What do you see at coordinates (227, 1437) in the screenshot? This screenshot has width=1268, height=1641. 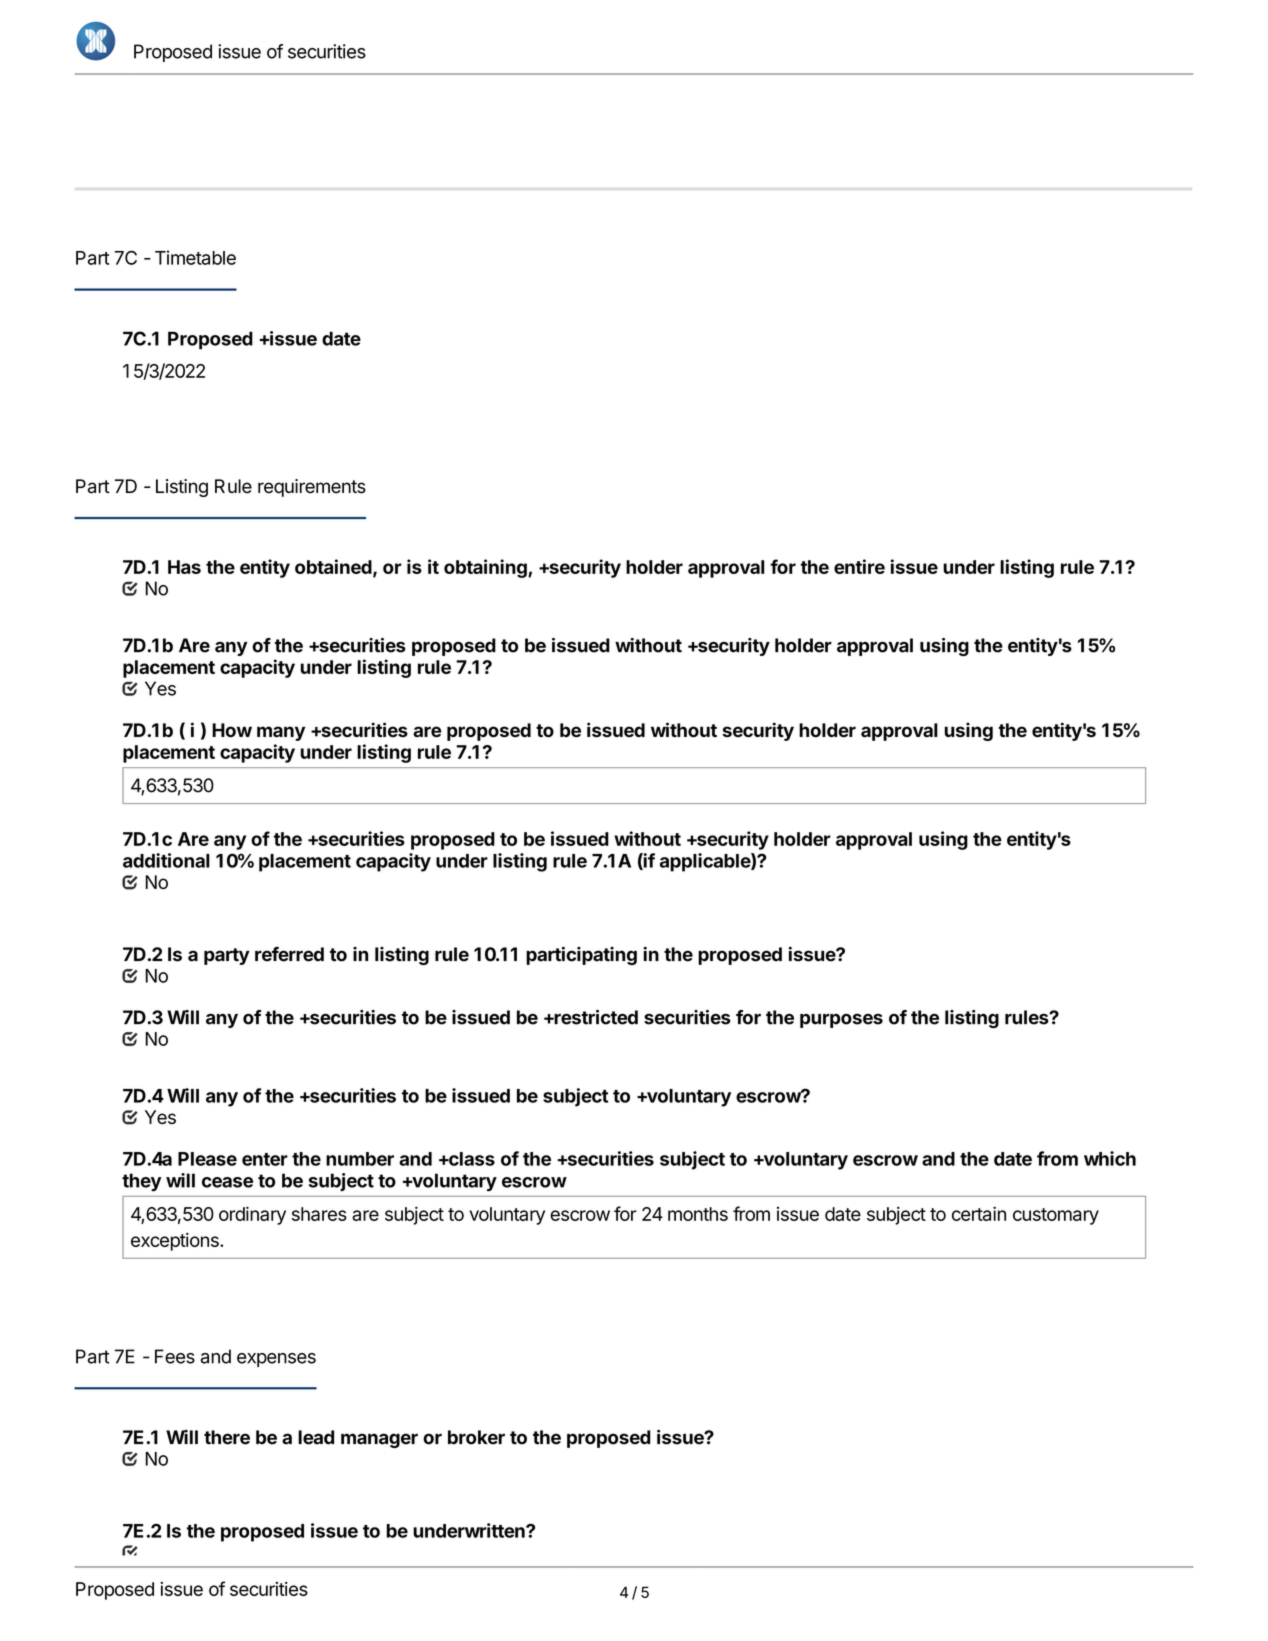 I see `there` at bounding box center [227, 1437].
